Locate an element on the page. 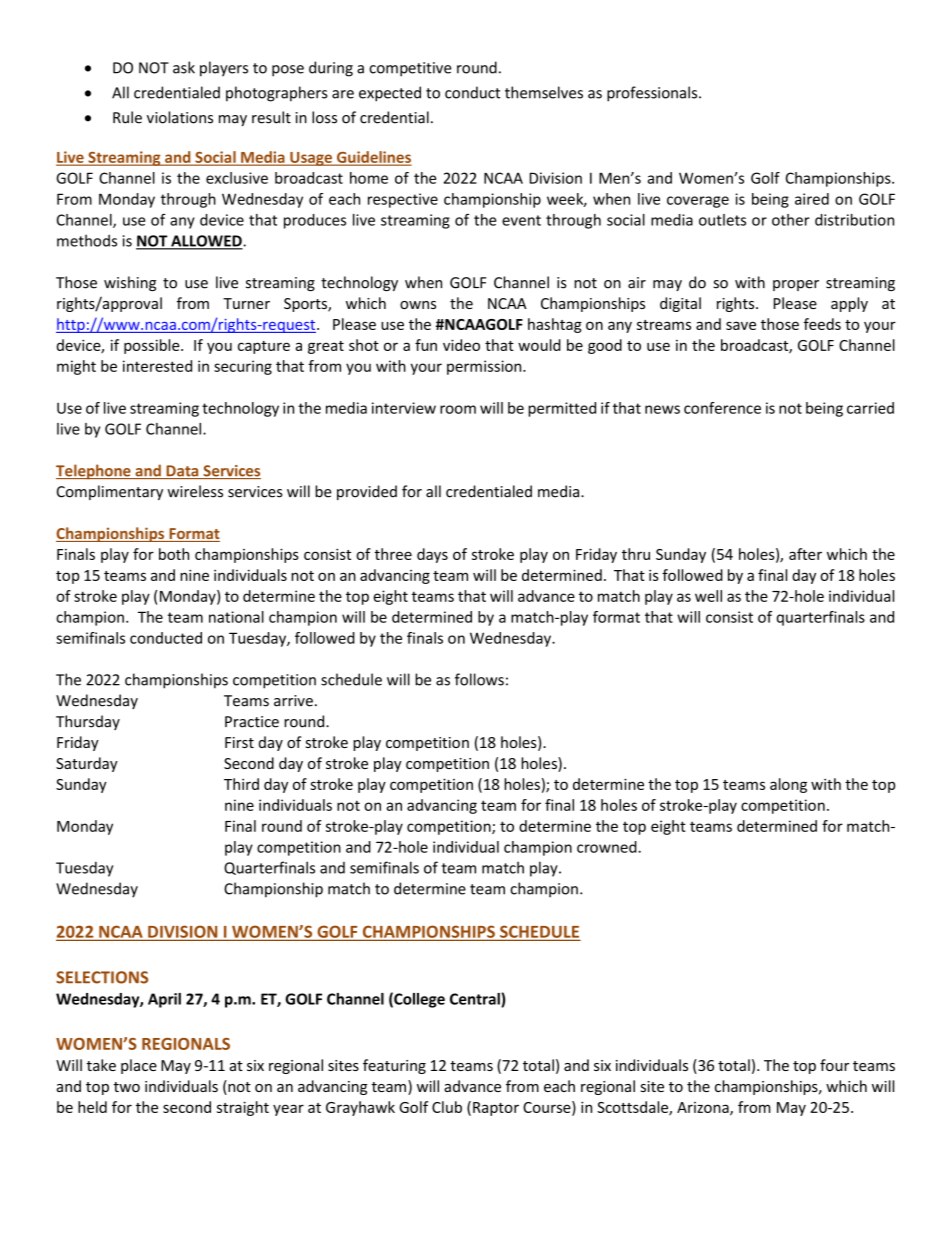 The image size is (952, 1233). along is located at coordinates (788, 785).
